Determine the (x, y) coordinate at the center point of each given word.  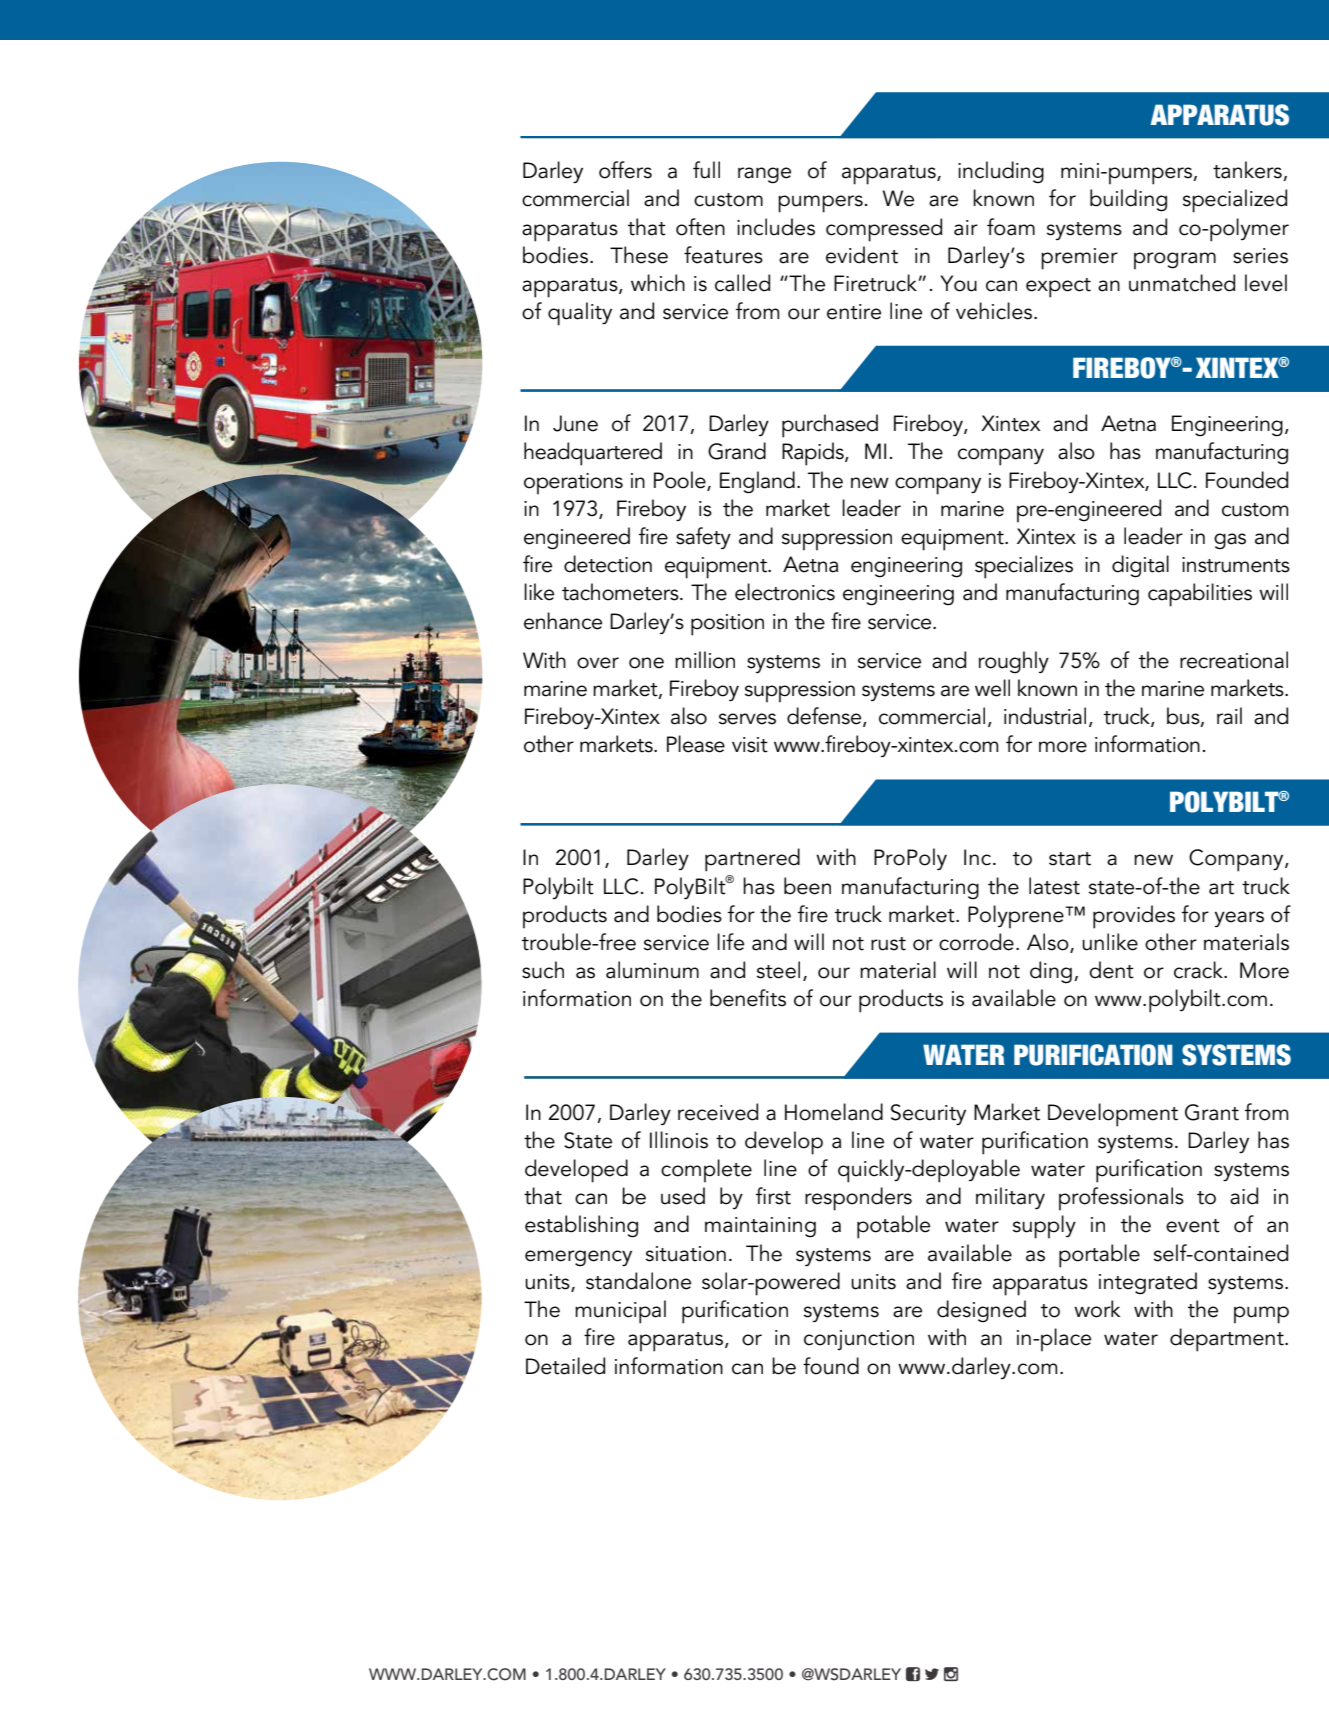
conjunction (859, 1340)
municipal (620, 1312)
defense (825, 717)
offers (625, 170)
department (1228, 1340)
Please (696, 744)
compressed (884, 230)
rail (1229, 716)
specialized (1235, 201)
